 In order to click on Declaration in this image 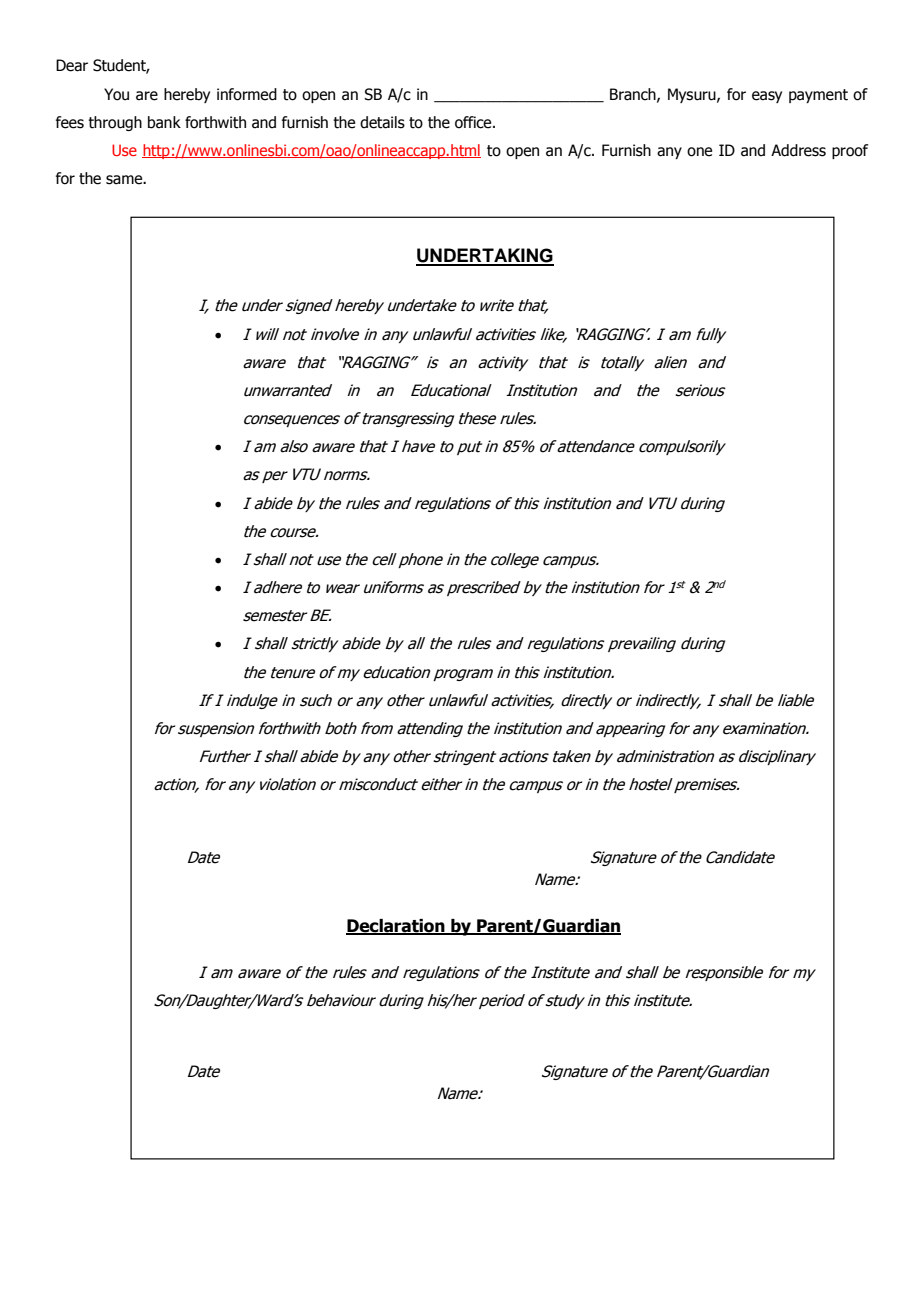, I will do `click(396, 927)`.
